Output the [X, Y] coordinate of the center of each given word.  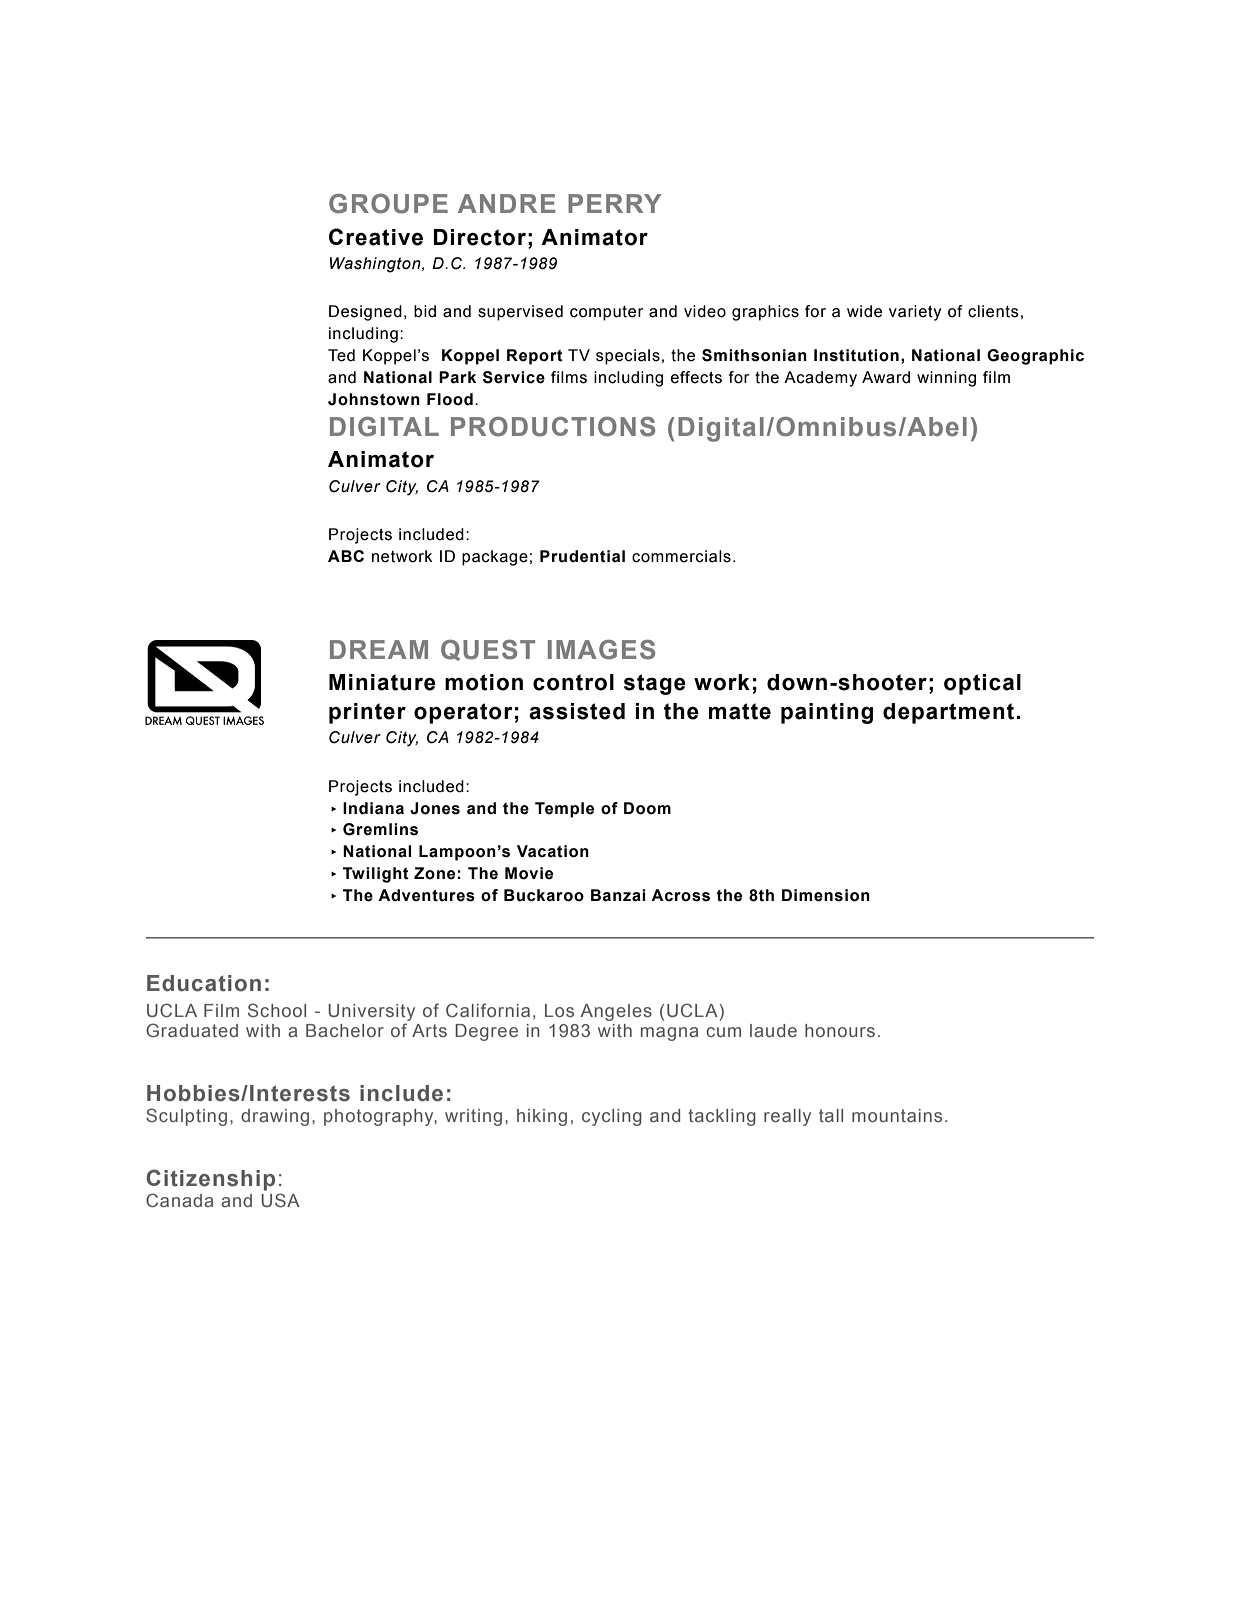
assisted [577, 711]
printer [367, 713]
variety [915, 313]
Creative [376, 237]
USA [280, 1200]
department [950, 713]
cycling [612, 1117]
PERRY [614, 203]
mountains [897, 1115]
